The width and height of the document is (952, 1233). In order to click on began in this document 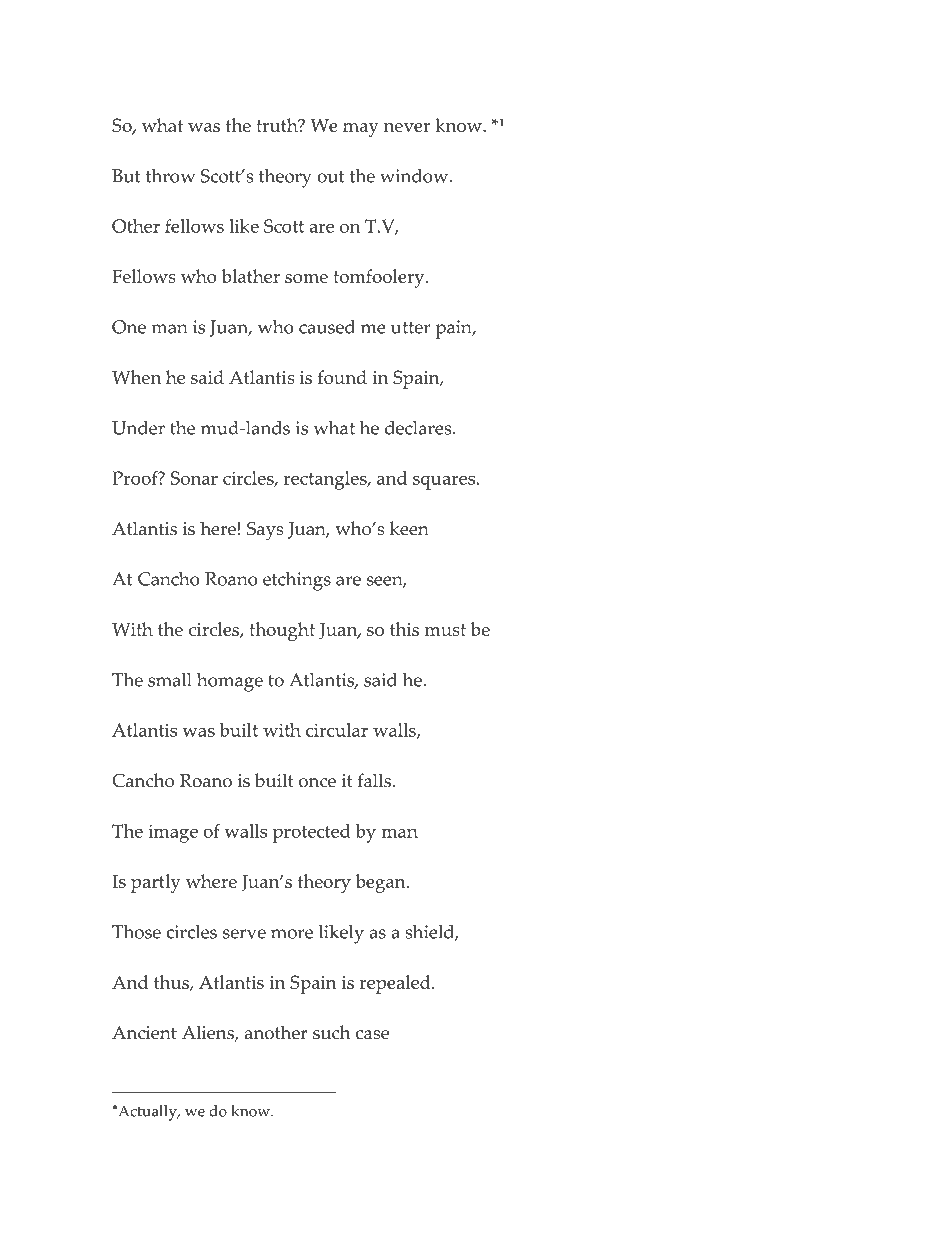, I will do `click(381, 883)`.
